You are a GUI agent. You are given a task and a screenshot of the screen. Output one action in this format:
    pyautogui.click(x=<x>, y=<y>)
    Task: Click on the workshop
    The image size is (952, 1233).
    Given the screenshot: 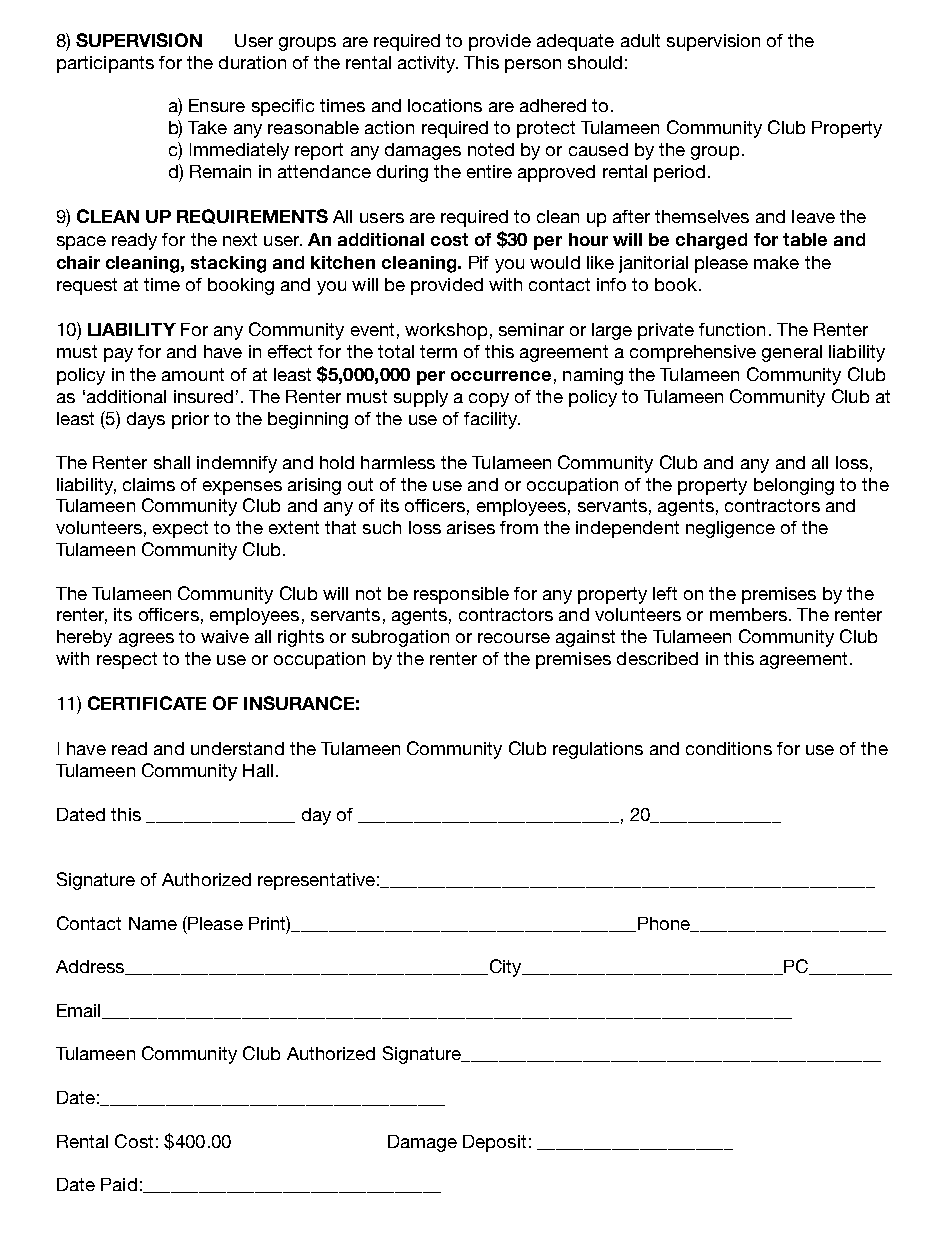 What is the action you would take?
    pyautogui.click(x=446, y=331)
